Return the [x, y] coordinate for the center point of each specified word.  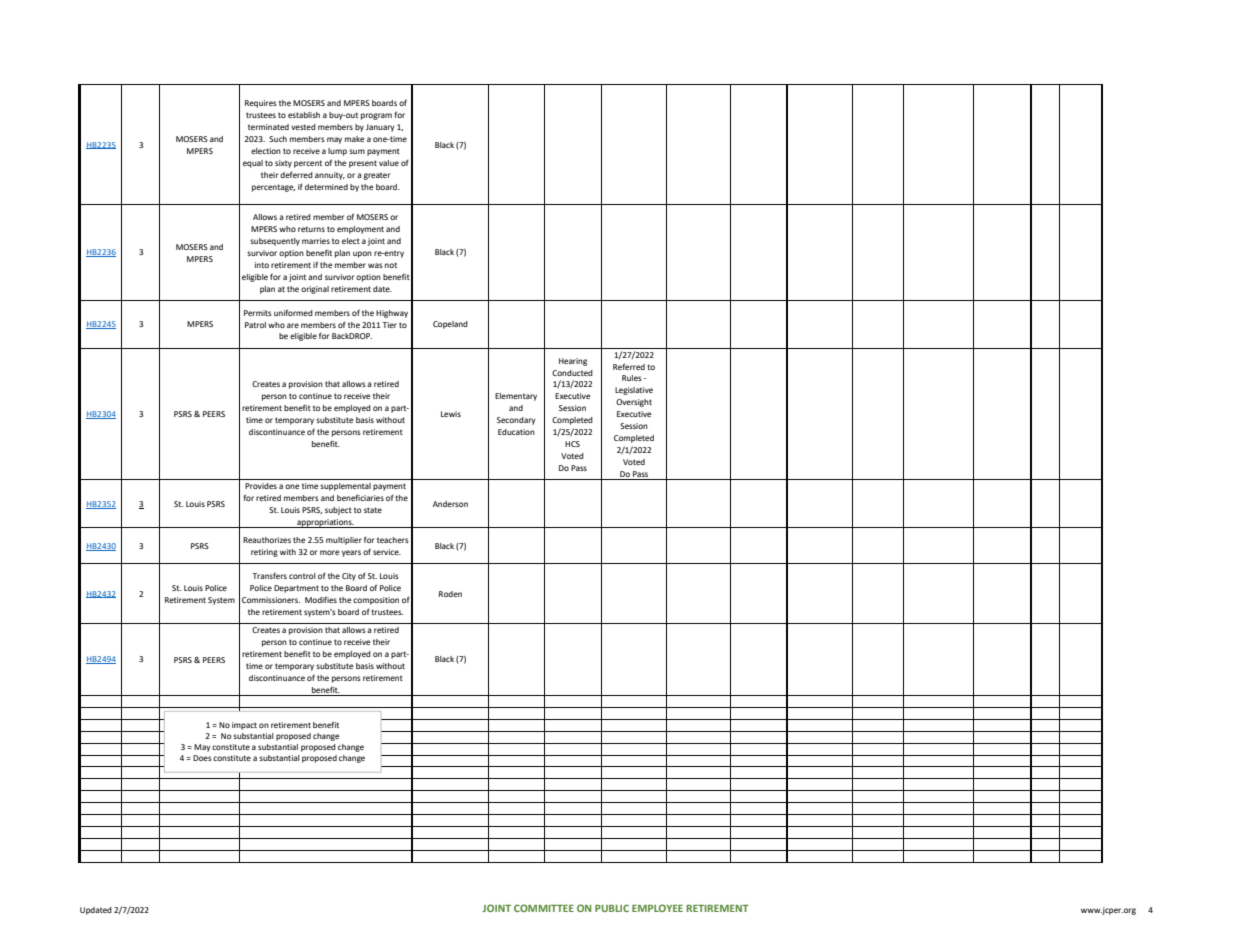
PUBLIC [612, 908]
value [389, 163]
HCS [572, 444]
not [391, 265]
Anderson [450, 504]
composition [376, 601]
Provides [261, 486]
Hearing [573, 362]
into [262, 265]
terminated [268, 127]
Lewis [451, 414]
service [387, 552]
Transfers [269, 575]
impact [244, 726]
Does [202, 758]
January [380, 128]
